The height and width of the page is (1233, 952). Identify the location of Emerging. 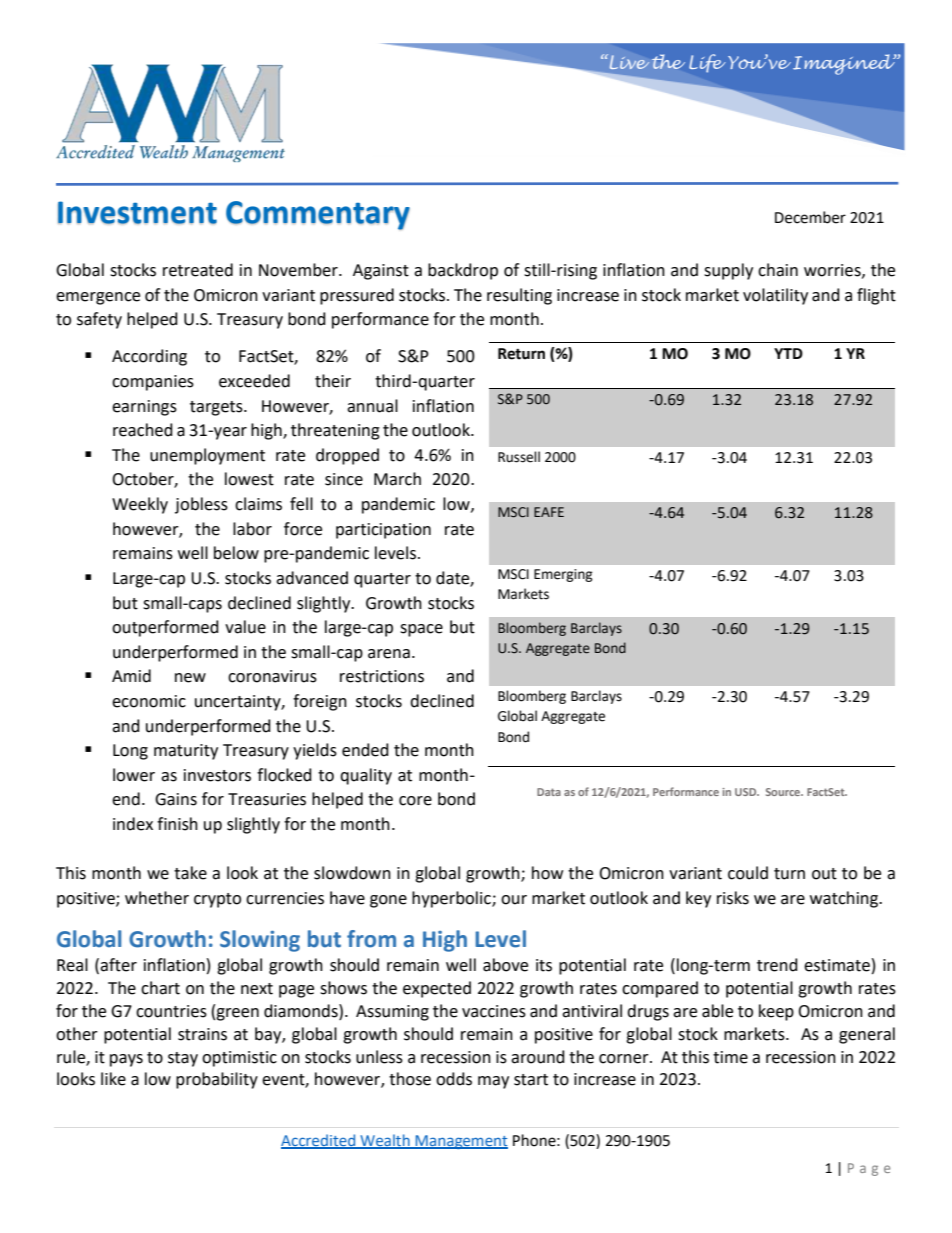
(563, 575).
